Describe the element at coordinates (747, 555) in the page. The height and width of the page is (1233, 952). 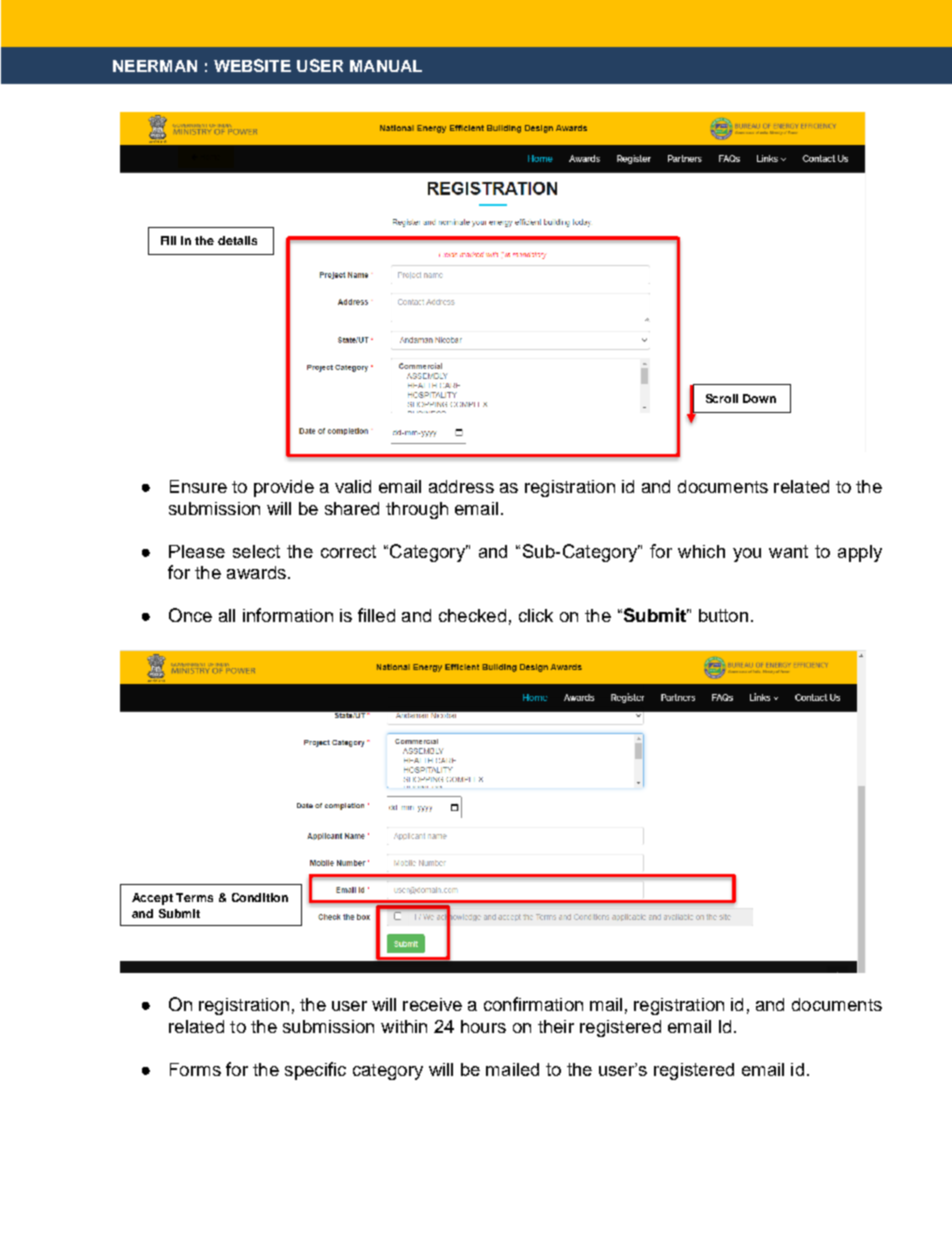
I see `you` at that location.
